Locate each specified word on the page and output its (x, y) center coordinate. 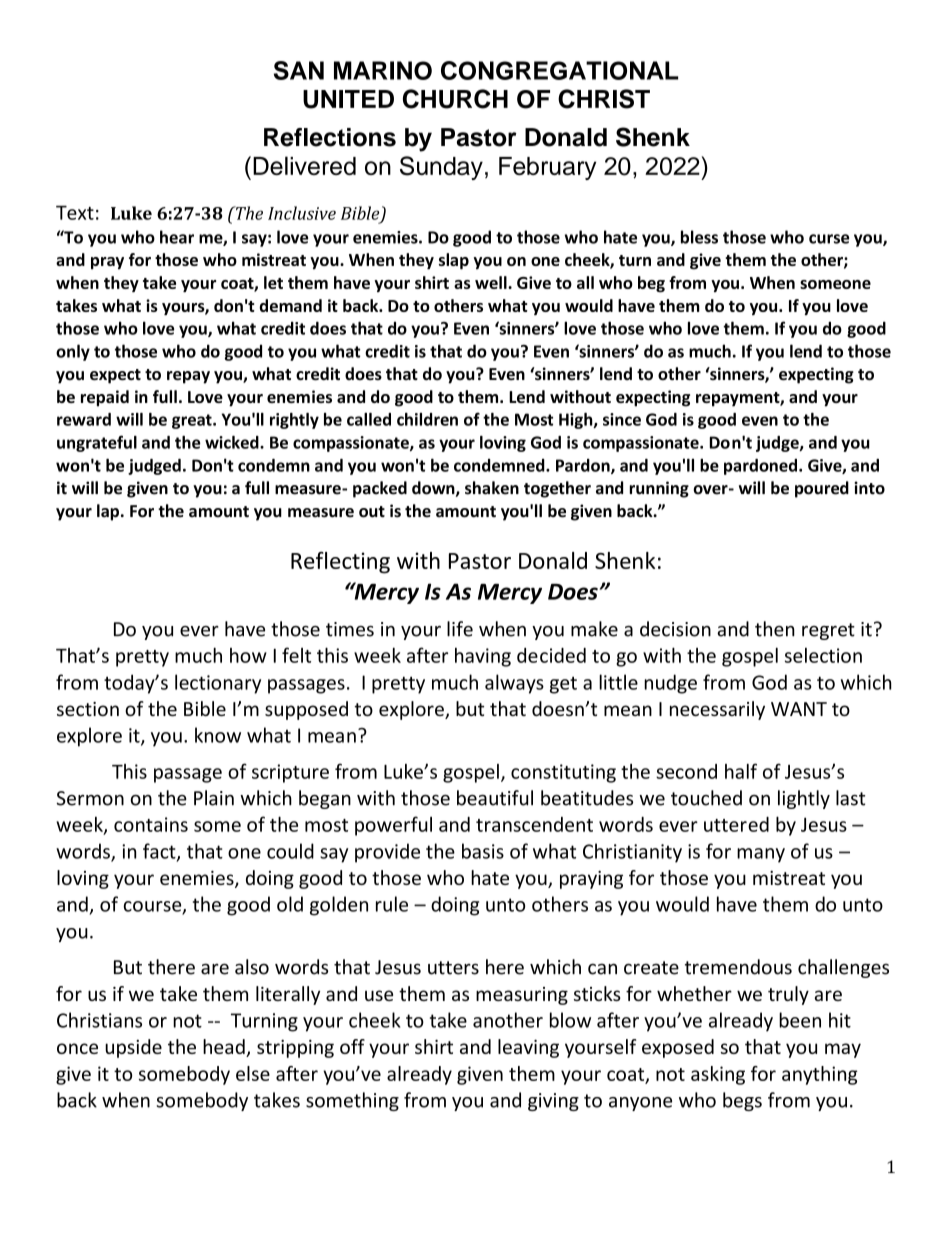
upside (133, 1048)
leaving (528, 1048)
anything (820, 1075)
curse (829, 239)
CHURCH (455, 99)
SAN (299, 70)
